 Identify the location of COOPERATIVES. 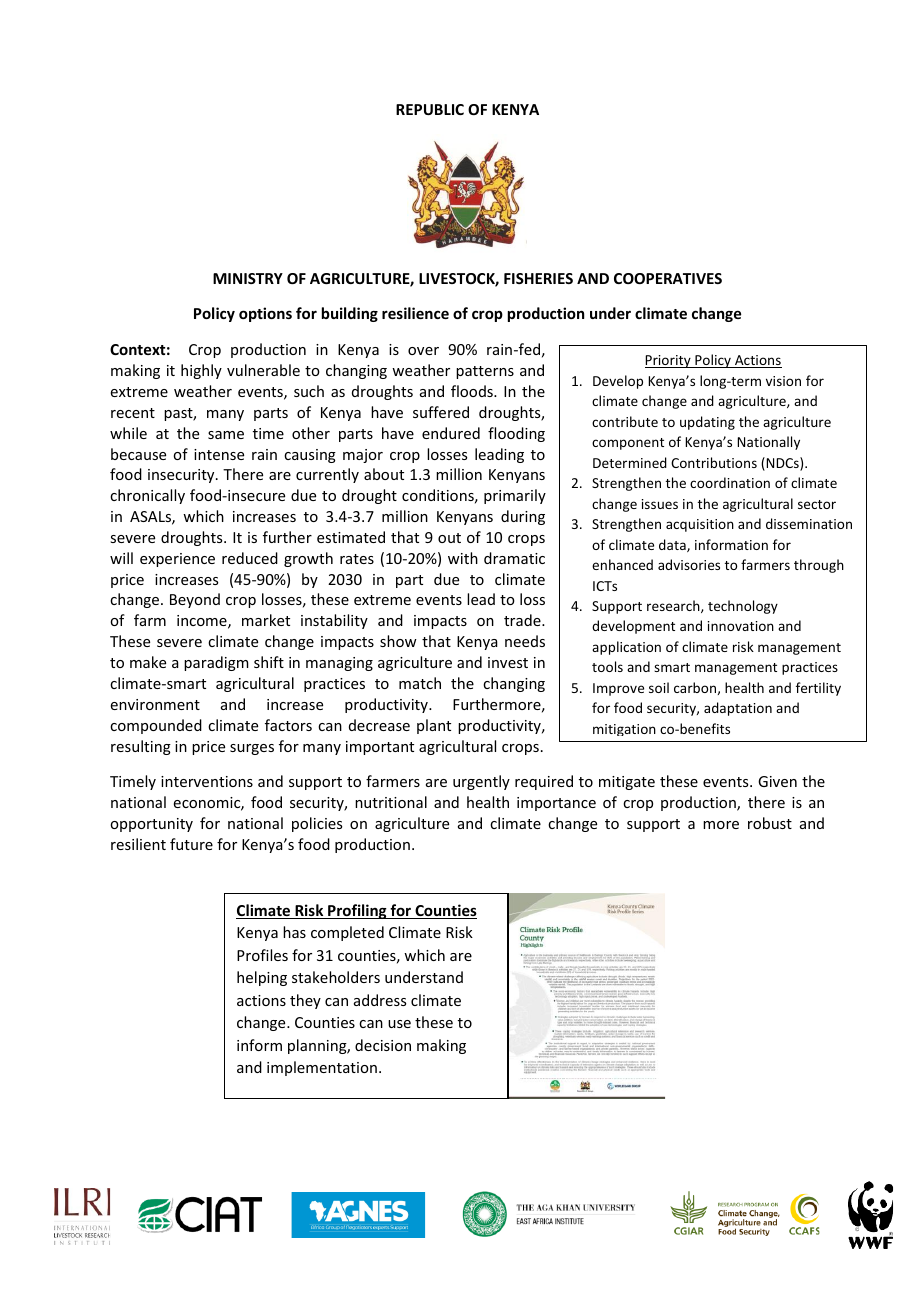
(668, 278).
